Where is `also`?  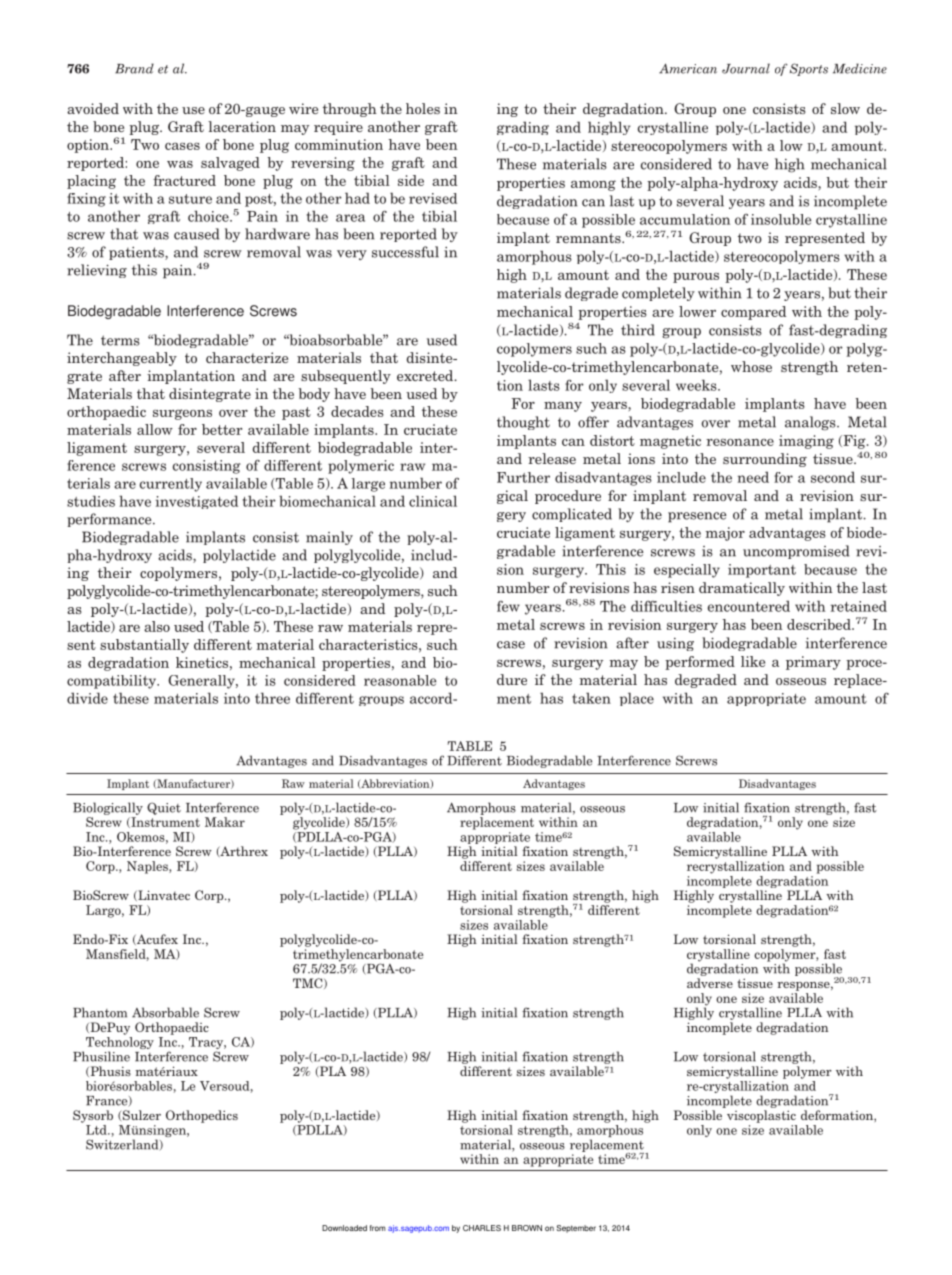
also is located at coordinates (157, 626).
